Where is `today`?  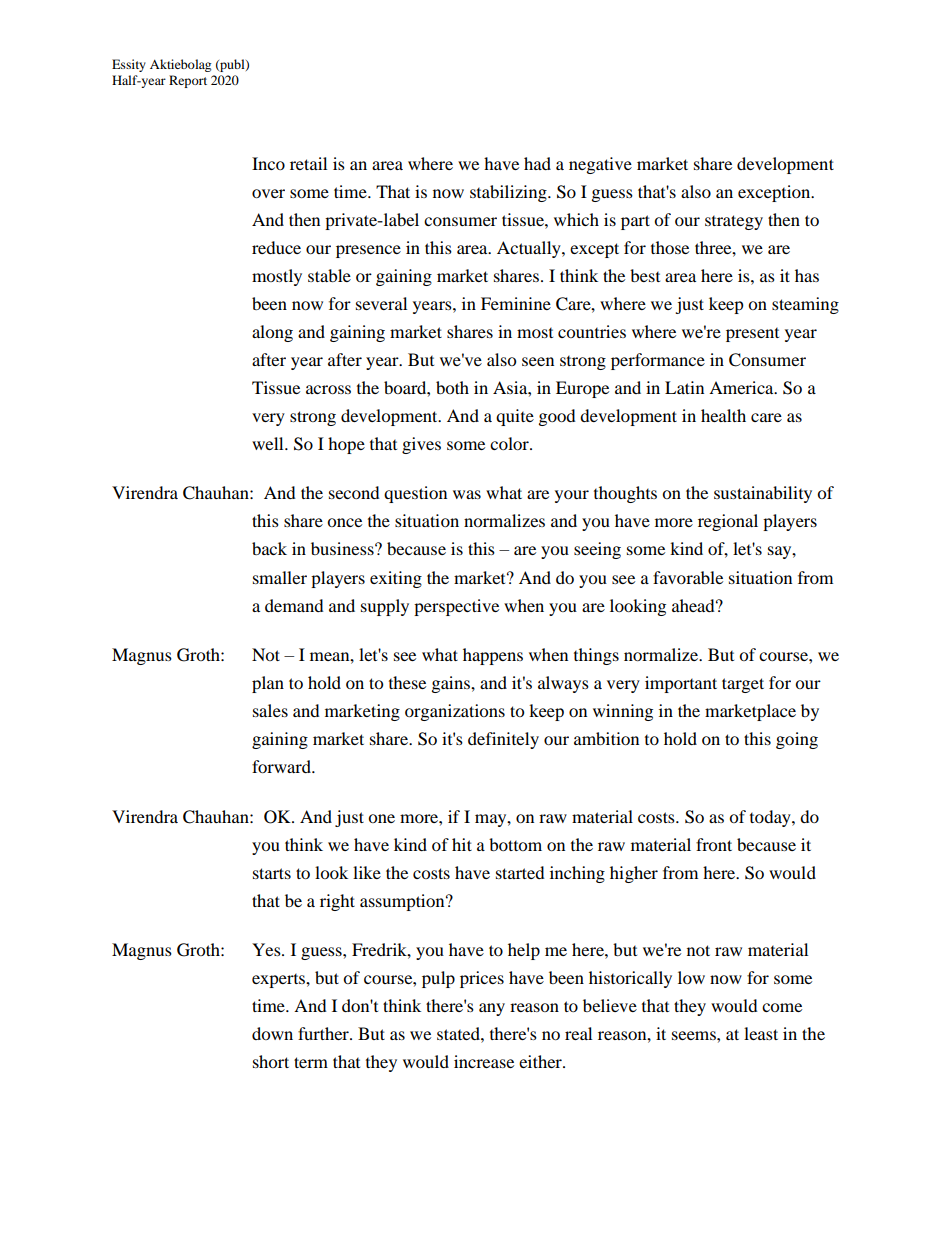
today is located at coordinates (771, 818).
